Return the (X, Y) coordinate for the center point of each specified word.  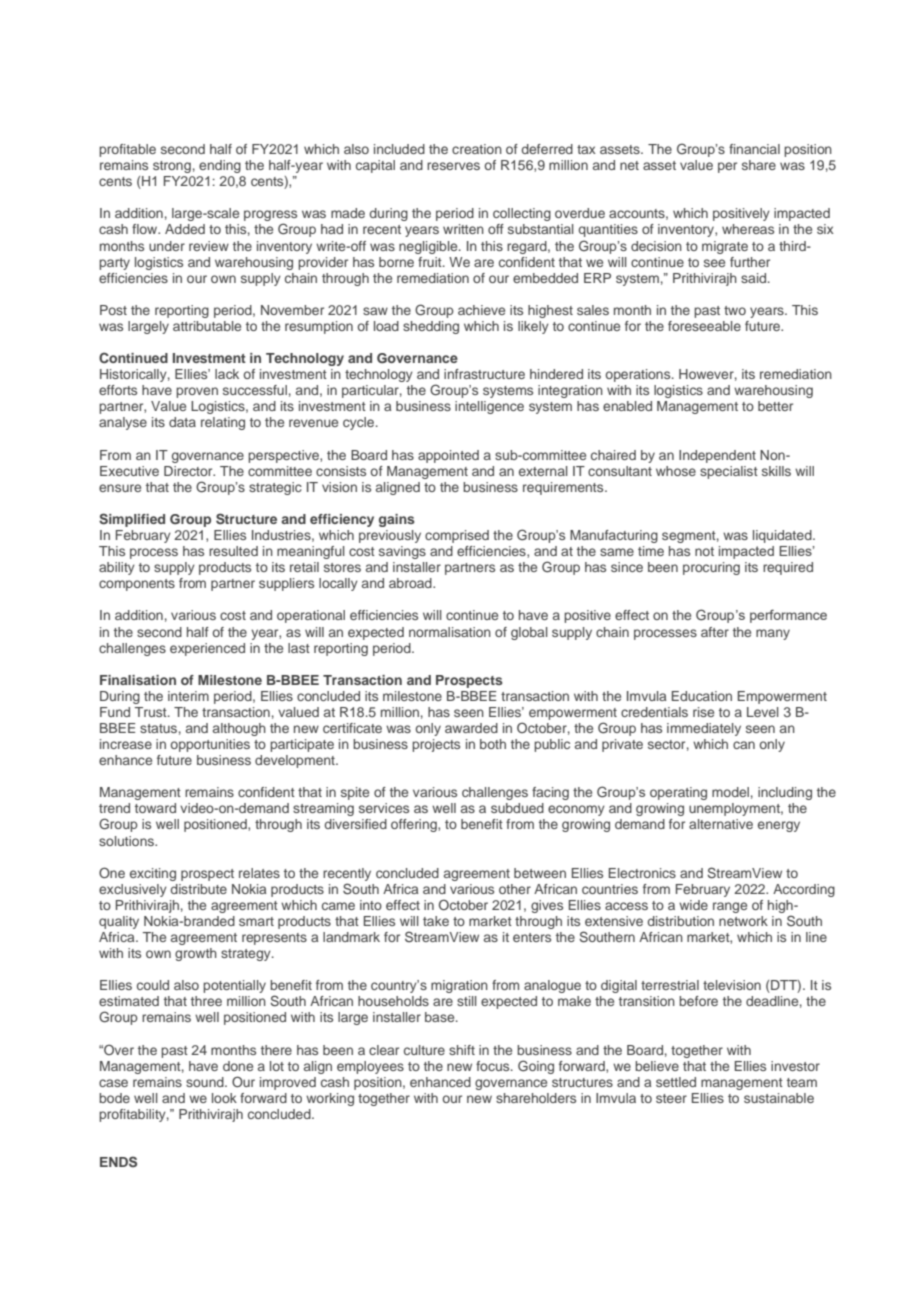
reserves (453, 166)
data (182, 422)
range (730, 907)
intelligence (489, 407)
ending (220, 166)
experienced (207, 649)
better (775, 406)
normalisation (450, 632)
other (515, 889)
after (715, 632)
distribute (198, 889)
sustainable (779, 1098)
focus (494, 1066)
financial (754, 149)
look (224, 1098)
